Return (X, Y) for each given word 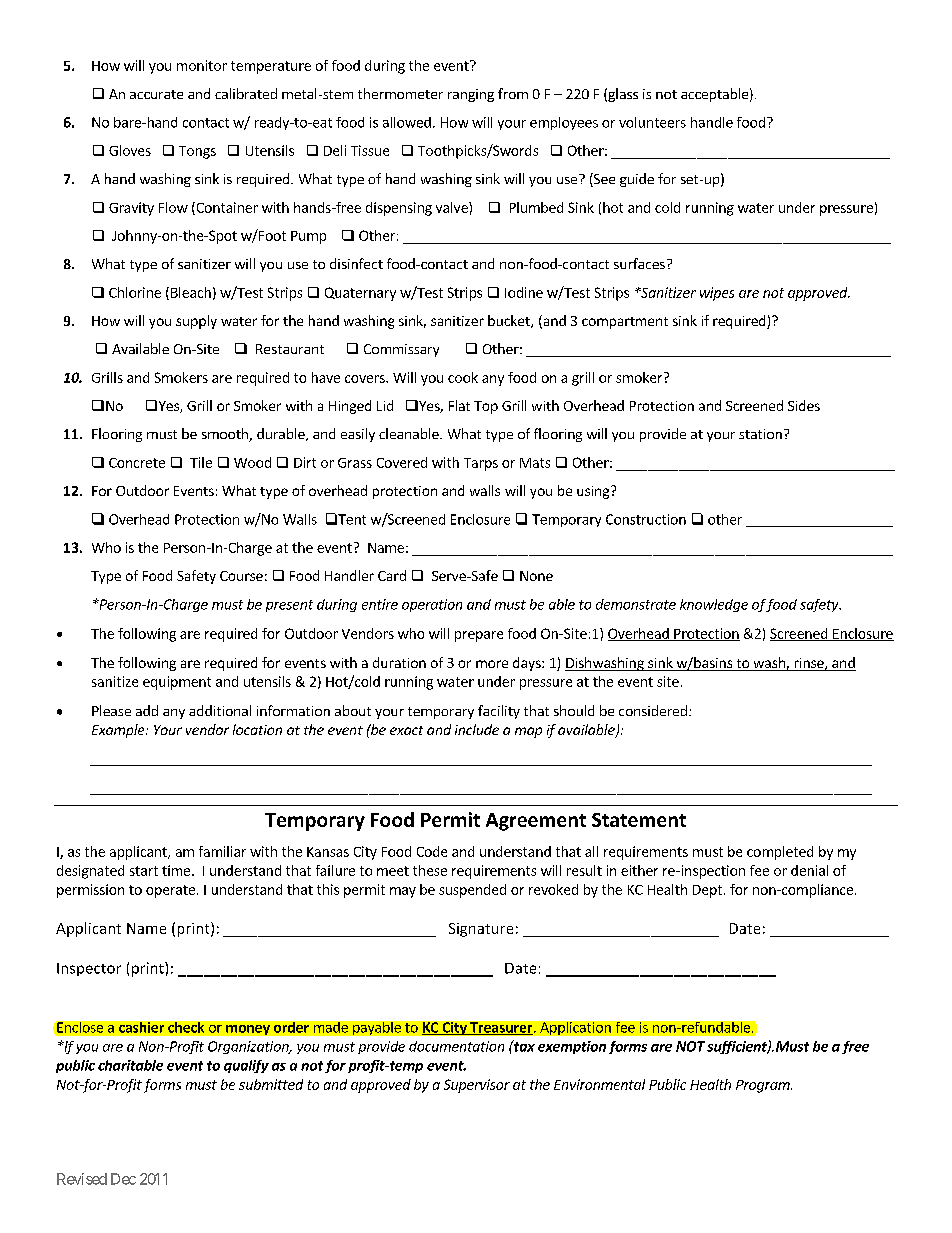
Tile (201, 462)
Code (432, 851)
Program (764, 1086)
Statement (639, 820)
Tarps (481, 464)
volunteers (652, 122)
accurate (156, 94)
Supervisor (477, 1086)
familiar (222, 851)
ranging (471, 95)
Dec (123, 1179)
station (760, 434)
